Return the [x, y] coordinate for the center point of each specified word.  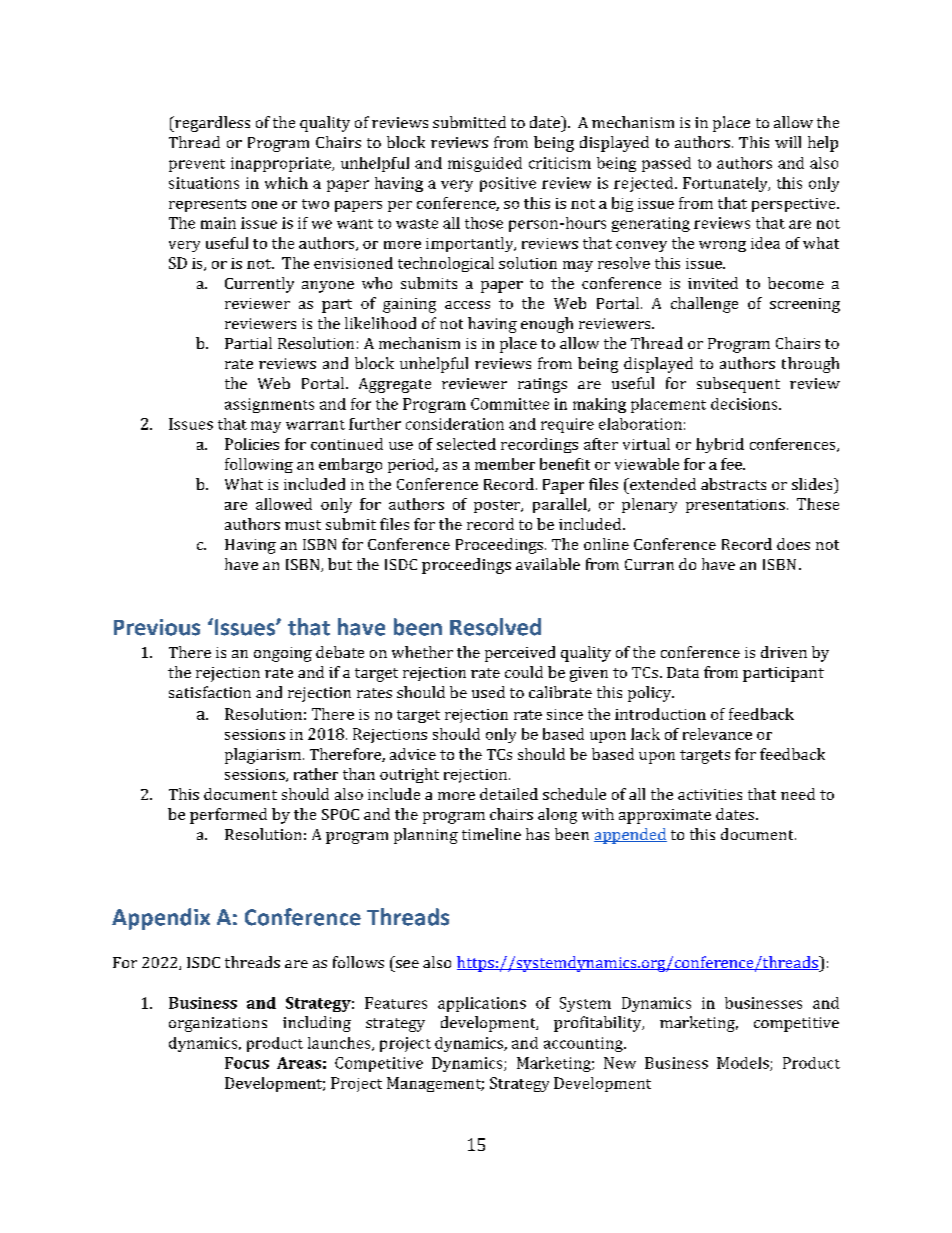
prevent [197, 165]
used [488, 692]
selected [466, 444]
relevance [717, 734]
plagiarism [264, 756]
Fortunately [726, 184]
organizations [218, 1024]
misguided [485, 164]
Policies [252, 444]
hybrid [720, 445]
